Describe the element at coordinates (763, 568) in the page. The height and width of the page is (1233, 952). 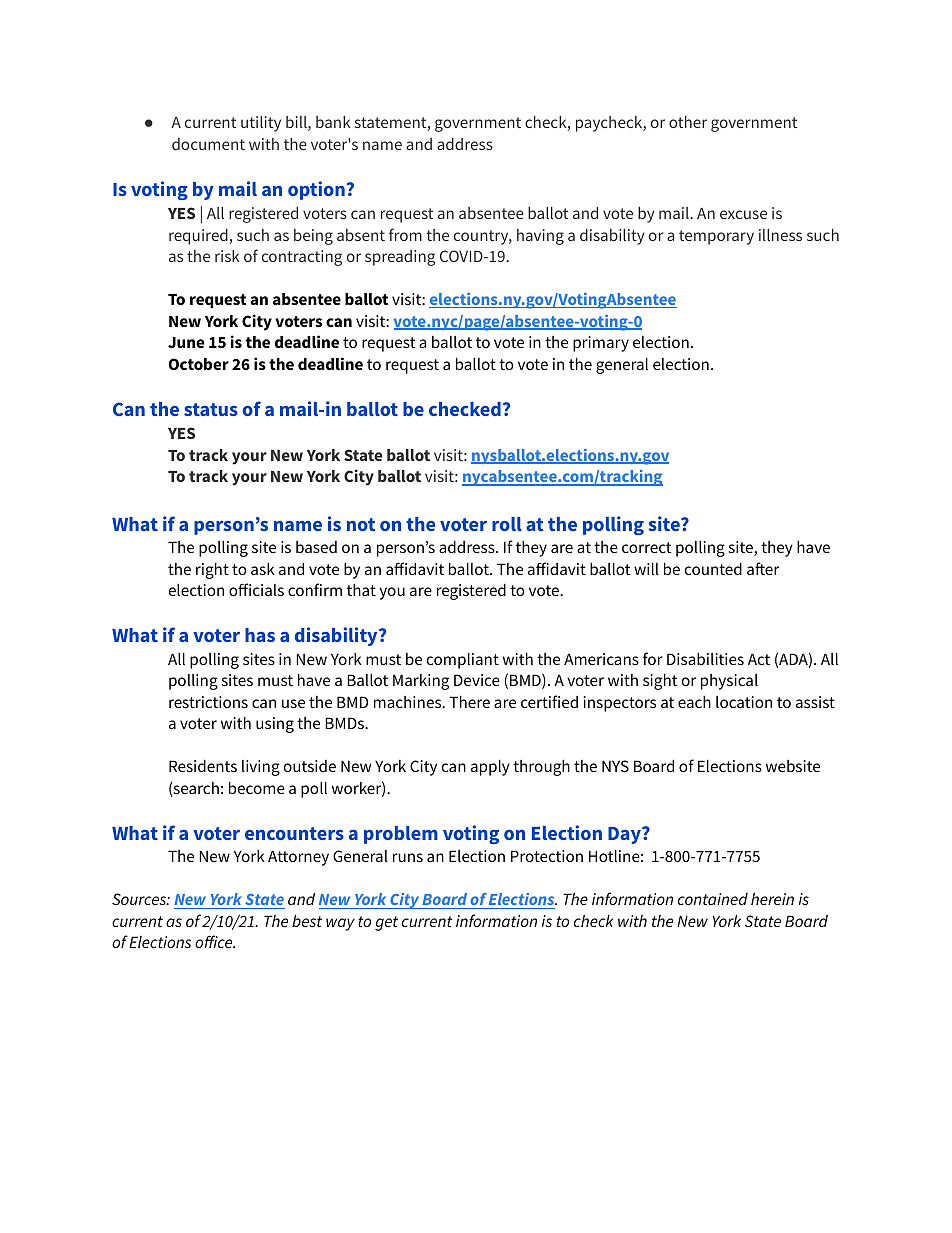
I see `after` at that location.
